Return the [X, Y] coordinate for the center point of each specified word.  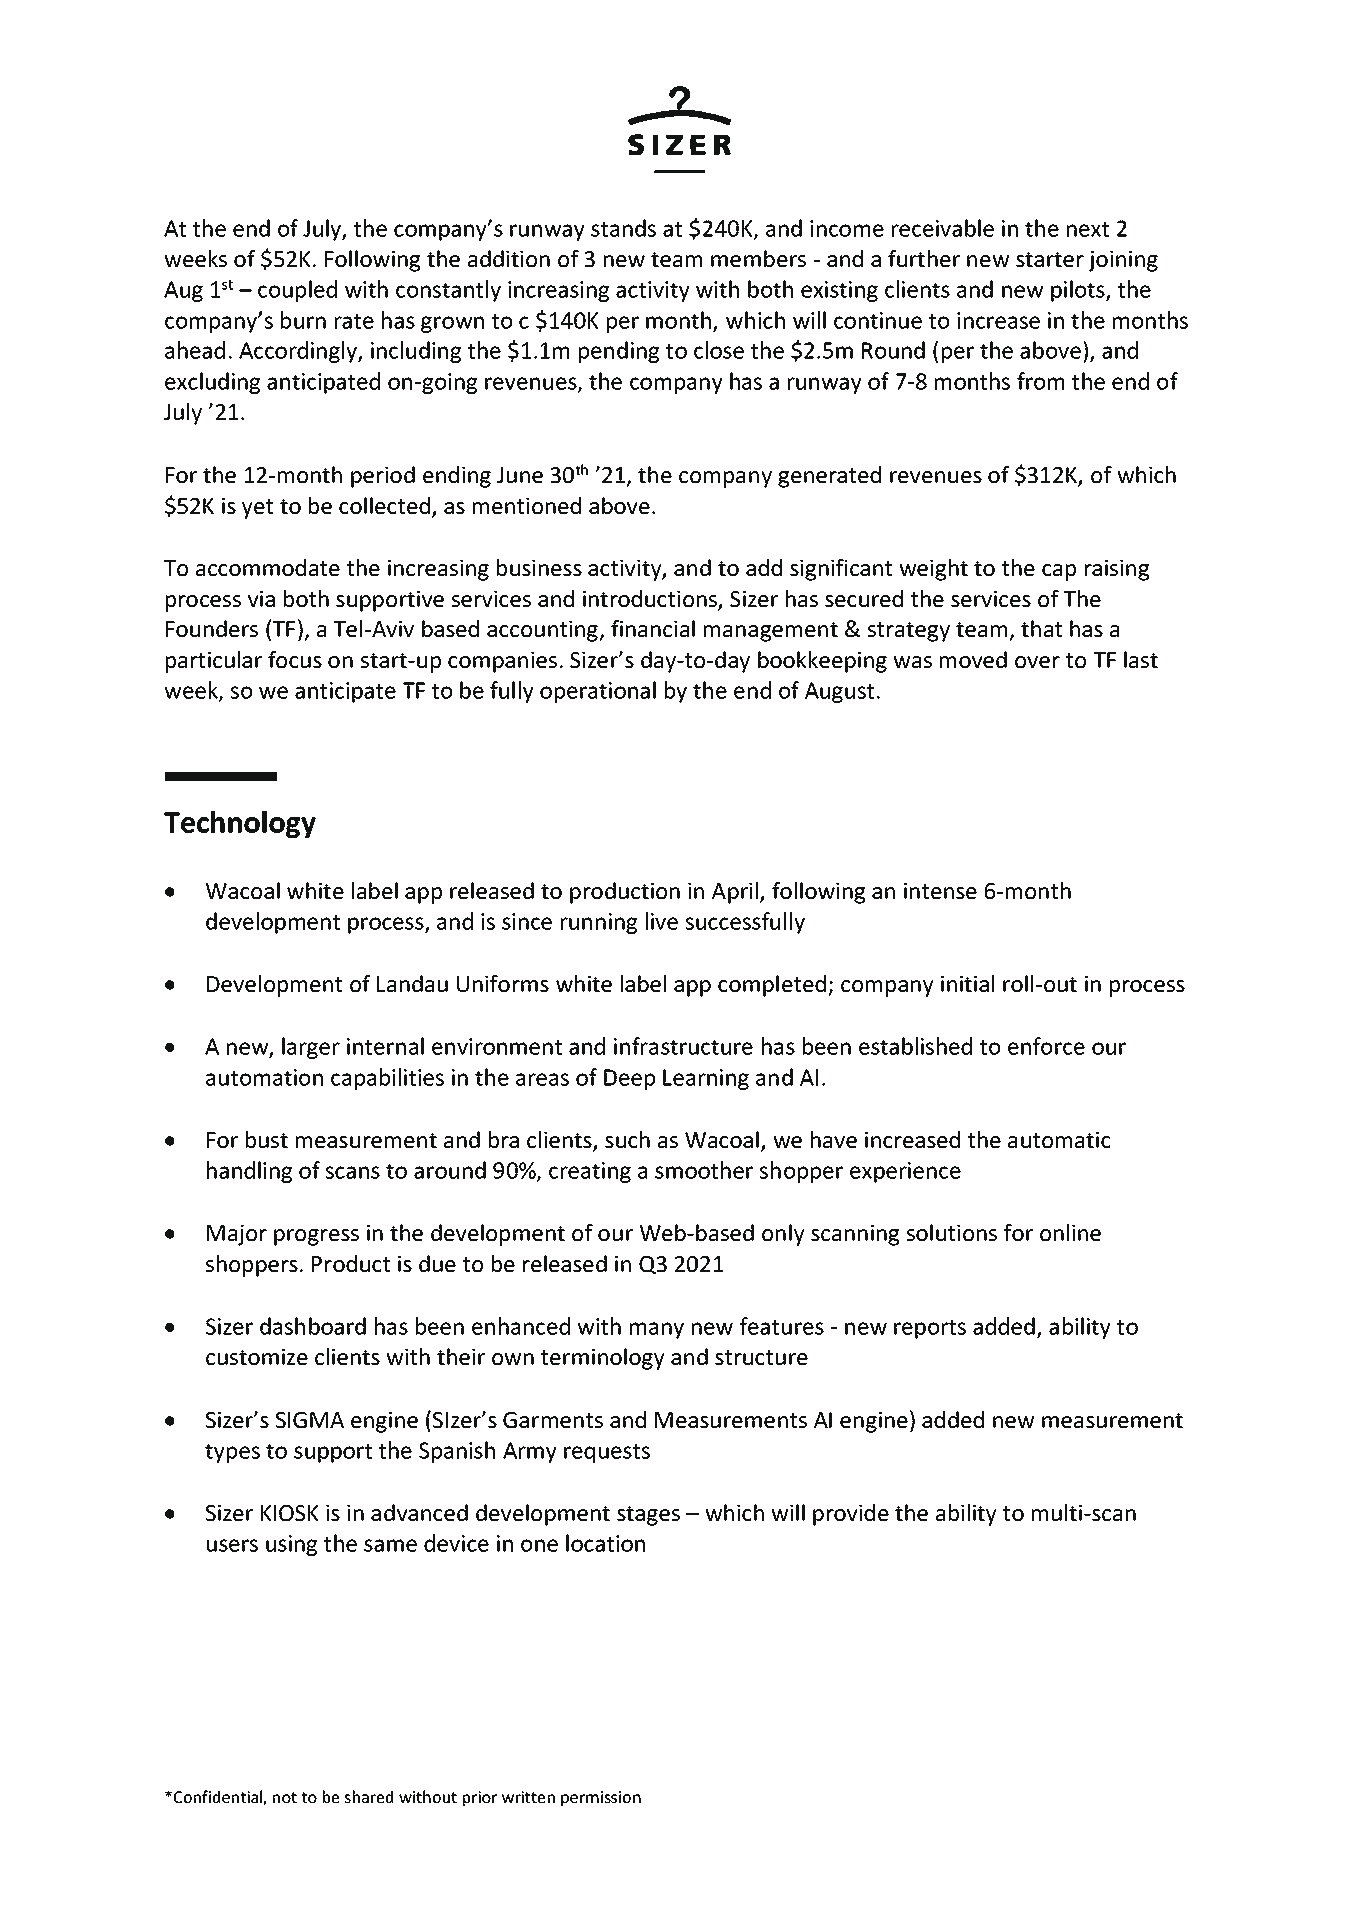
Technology [240, 824]
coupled [297, 291]
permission [601, 1798]
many [657, 1330]
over [1037, 662]
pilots [1079, 291]
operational [598, 692]
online [1070, 1232]
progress [316, 1237]
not [285, 1797]
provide [851, 1515]
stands [623, 228]
